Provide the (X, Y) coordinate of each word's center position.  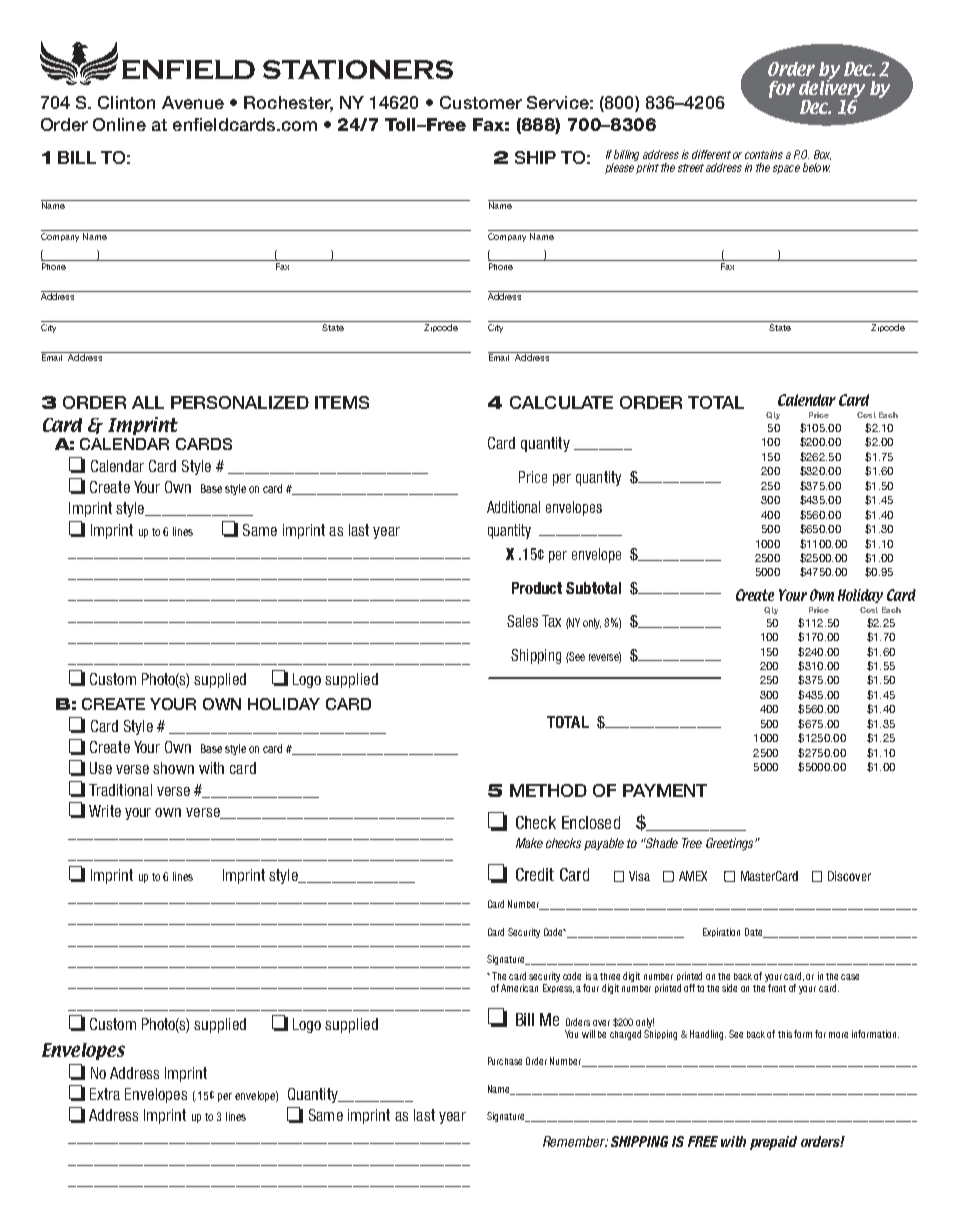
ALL (148, 402)
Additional (513, 507)
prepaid (773, 1143)
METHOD (548, 790)
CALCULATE (561, 402)
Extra (105, 1094)
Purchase (505, 1061)
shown (173, 768)
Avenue (193, 102)
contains (764, 154)
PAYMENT (665, 790)
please (619, 168)
